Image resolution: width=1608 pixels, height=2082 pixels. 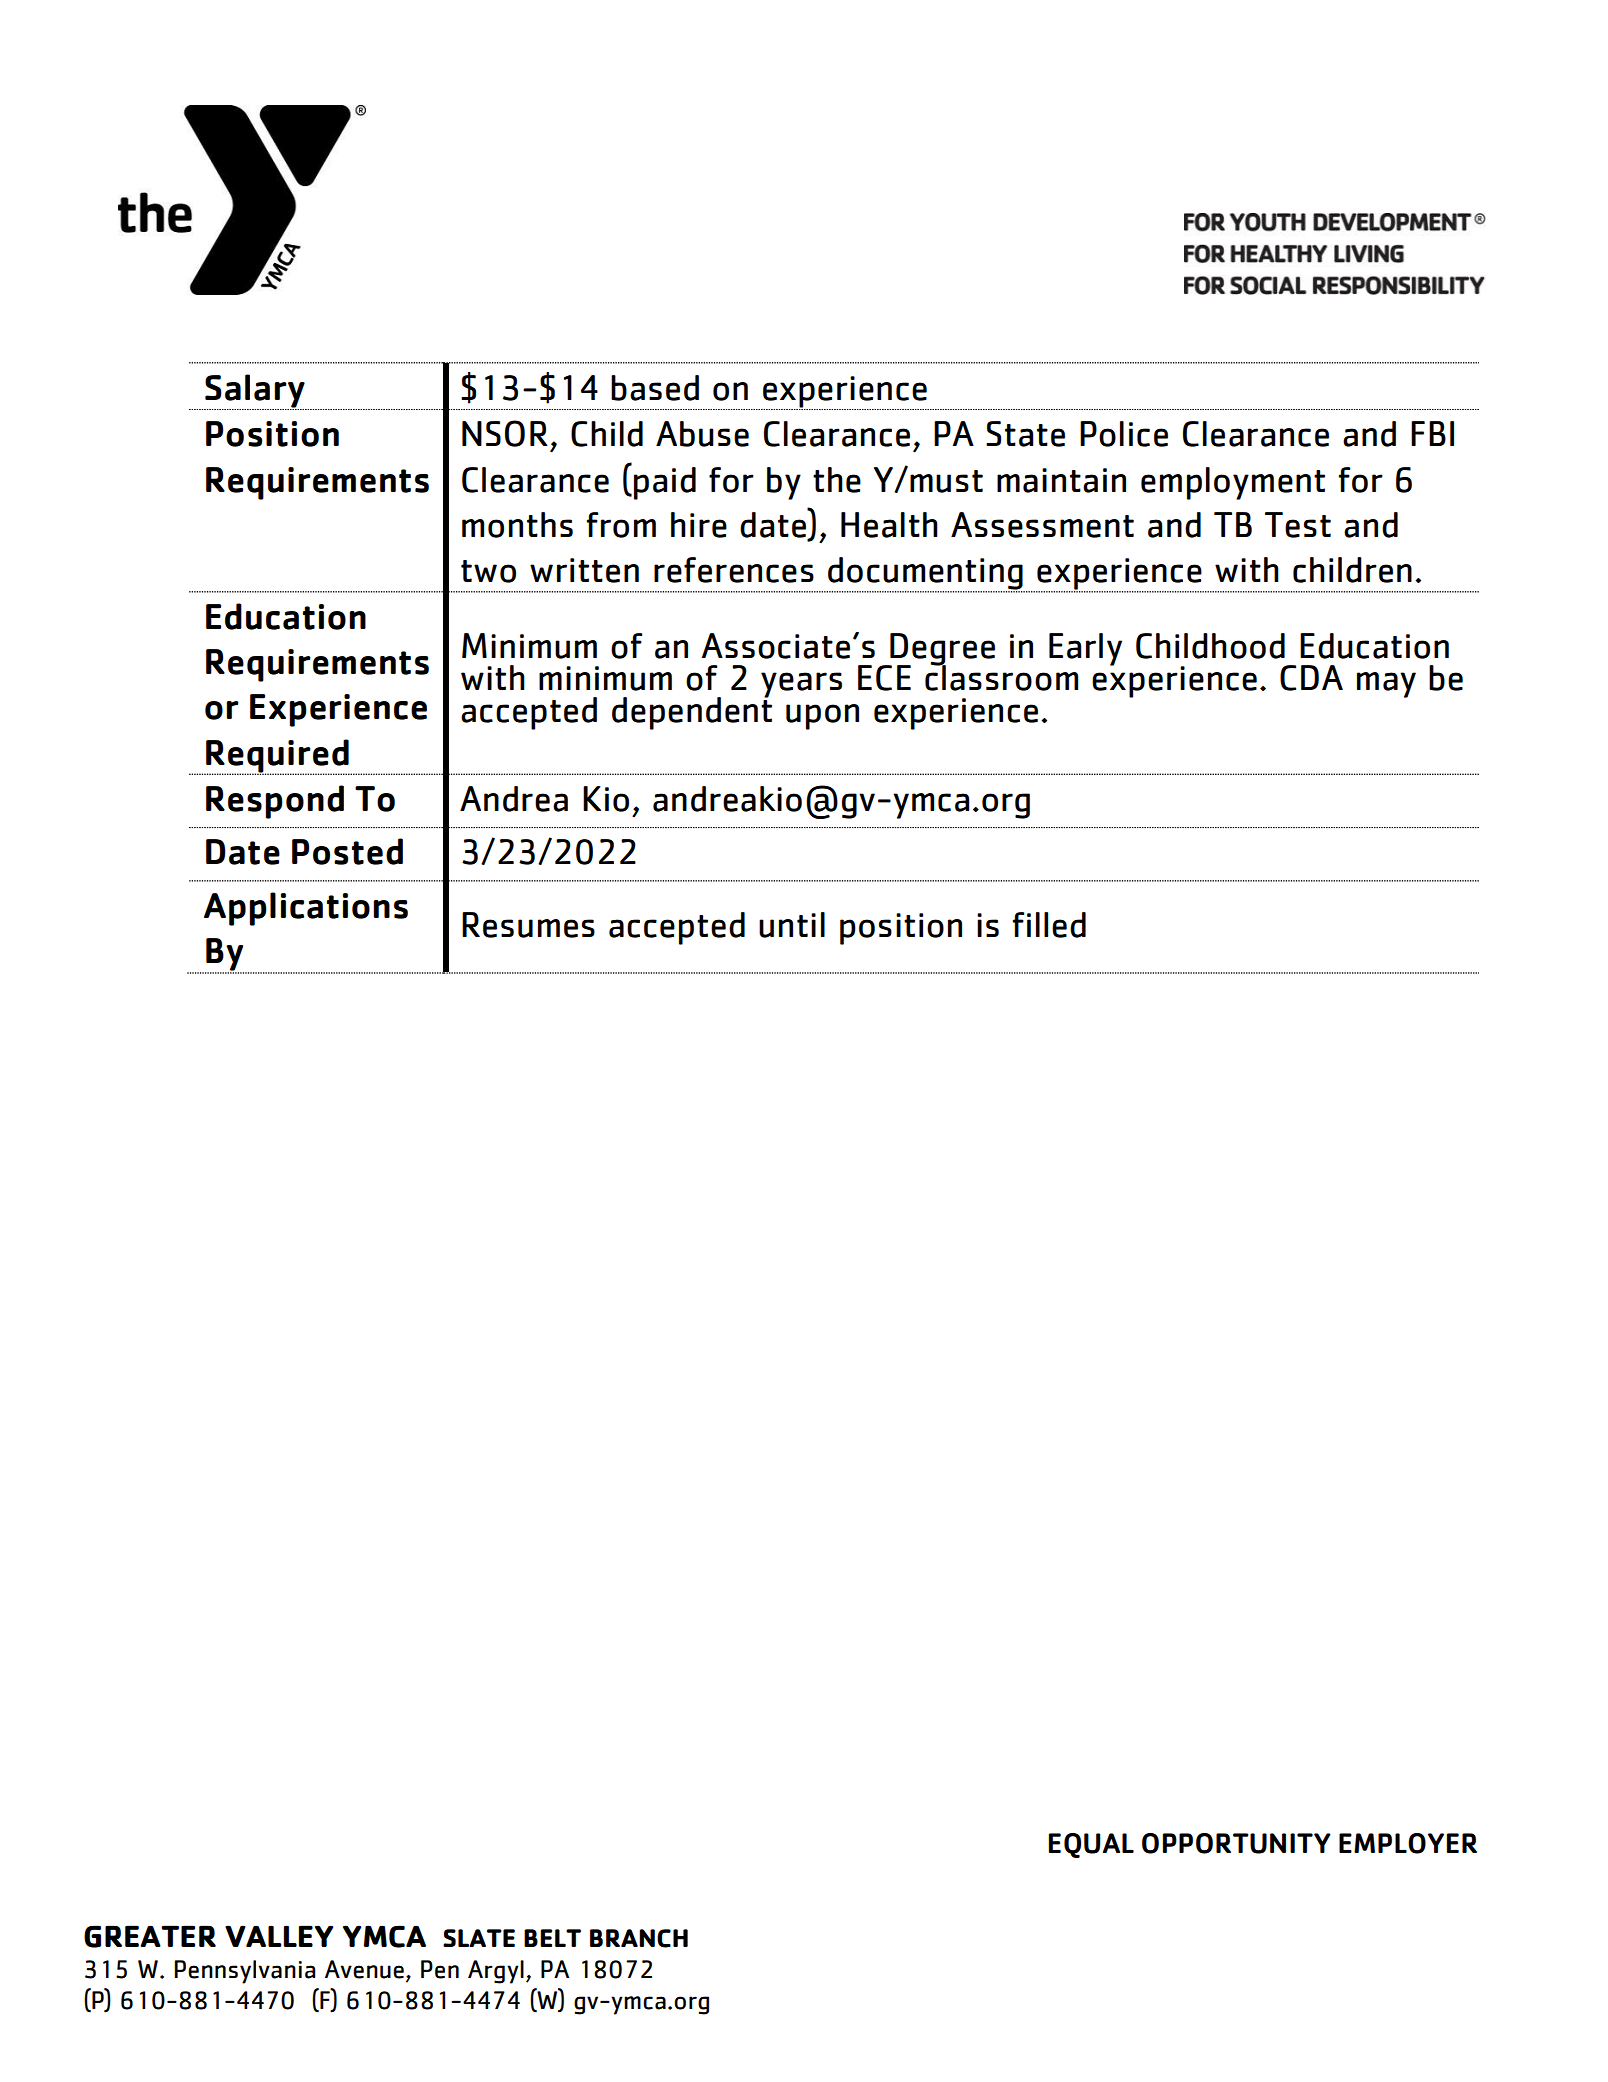 What do you see at coordinates (837, 480) in the page?
I see `the` at bounding box center [837, 480].
